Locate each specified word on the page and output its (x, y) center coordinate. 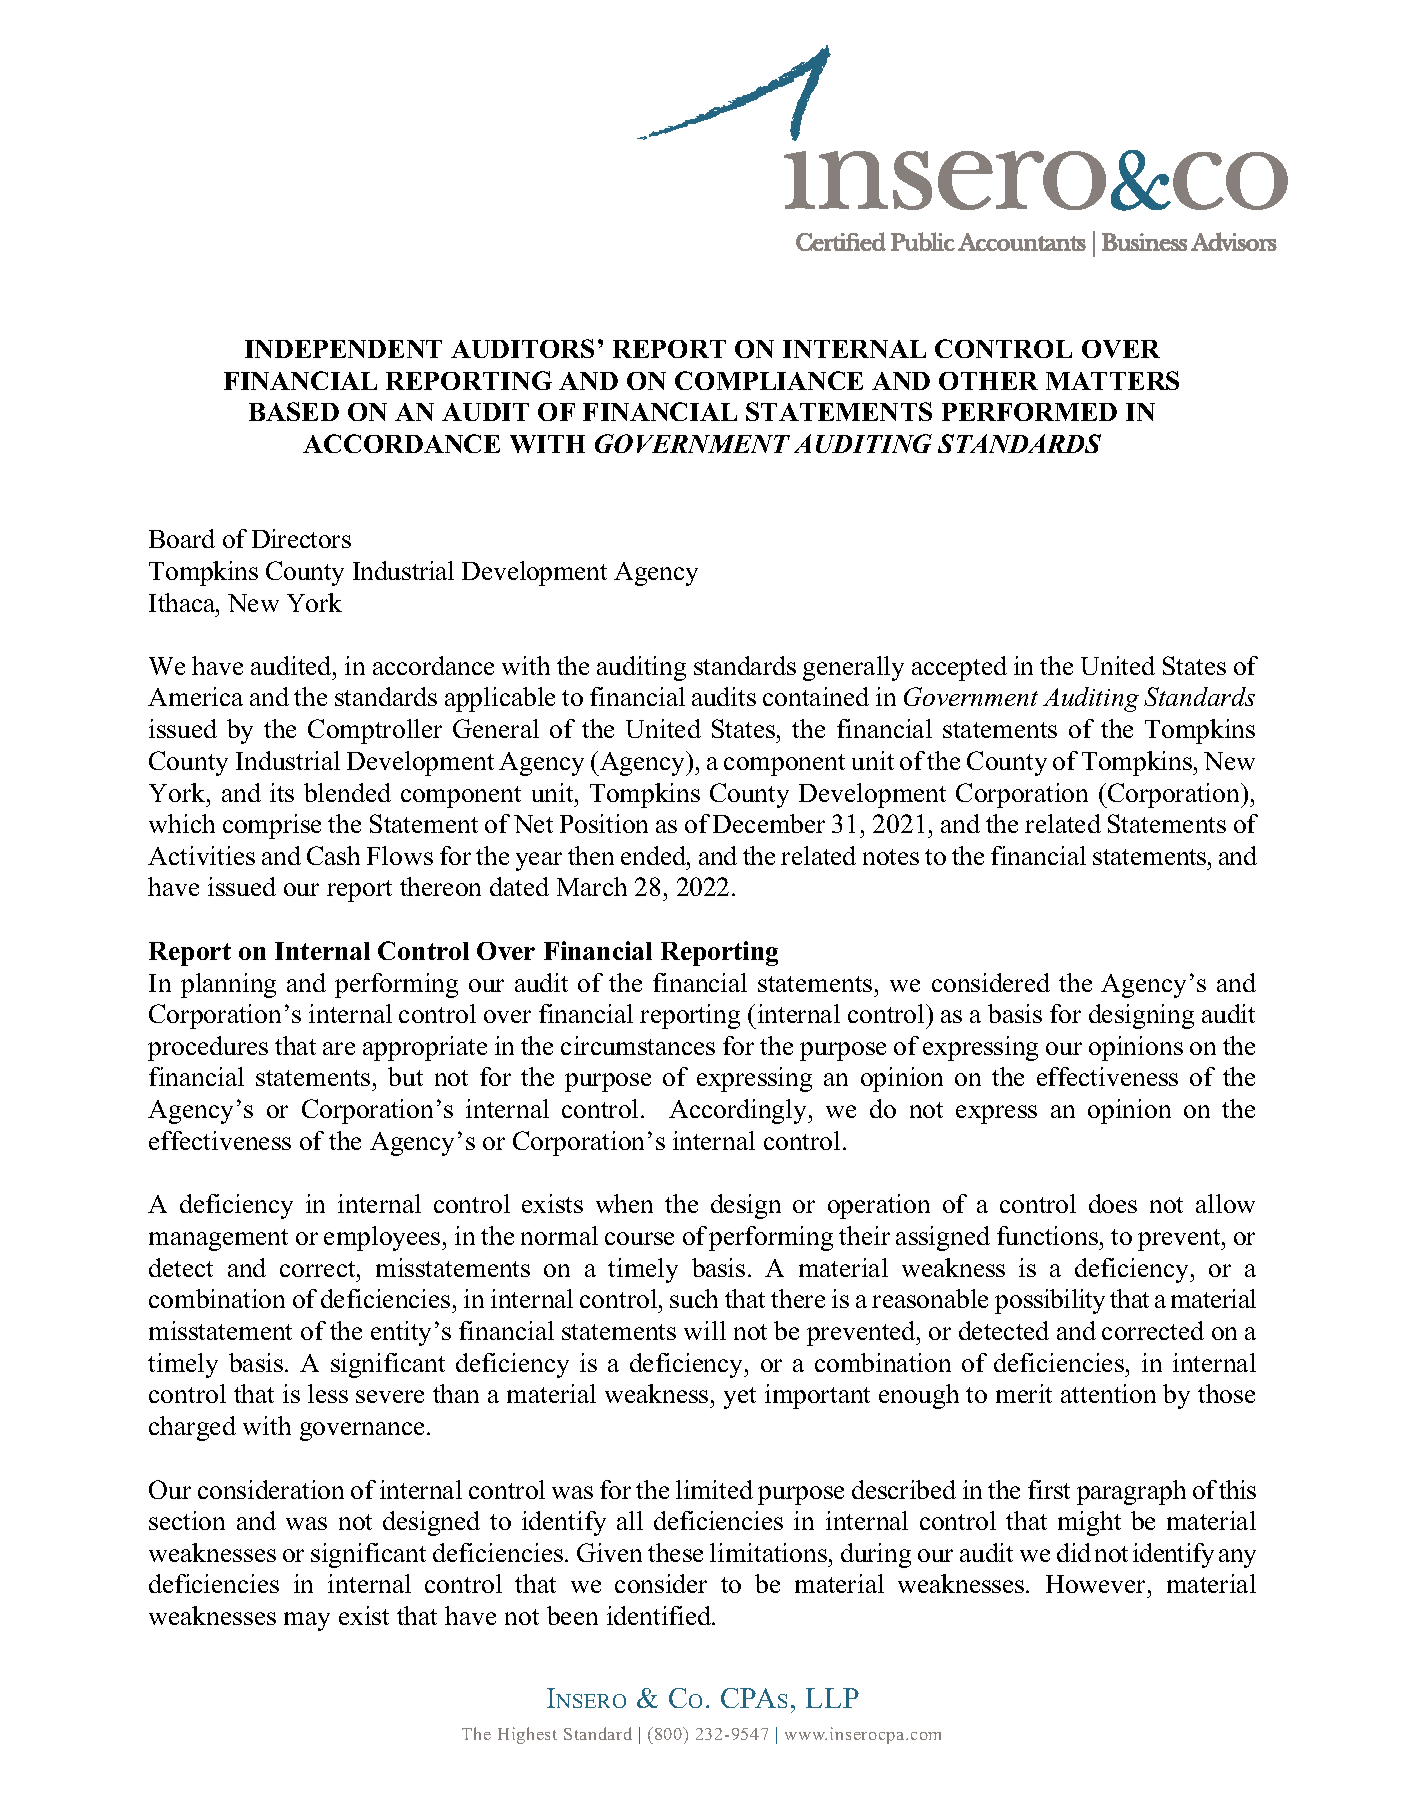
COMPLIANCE (769, 380)
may (307, 1621)
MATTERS (1112, 380)
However (1095, 1584)
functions (1047, 1235)
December (769, 823)
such (694, 1298)
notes (891, 857)
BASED (294, 411)
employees (383, 1238)
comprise (272, 826)
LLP (832, 1698)
